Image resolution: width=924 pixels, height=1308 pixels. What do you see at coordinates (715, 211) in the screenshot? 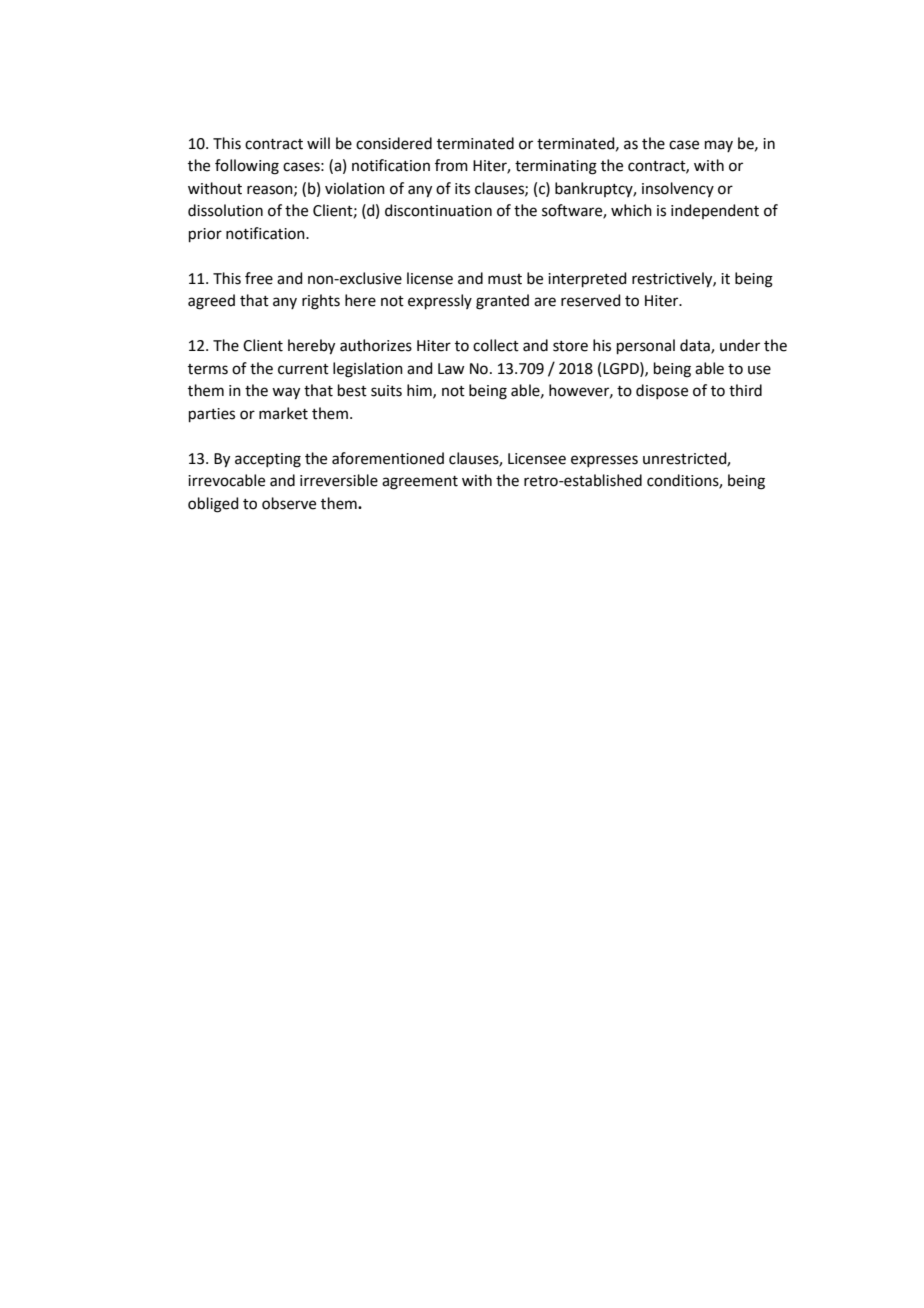
I see `independent` at bounding box center [715, 211].
